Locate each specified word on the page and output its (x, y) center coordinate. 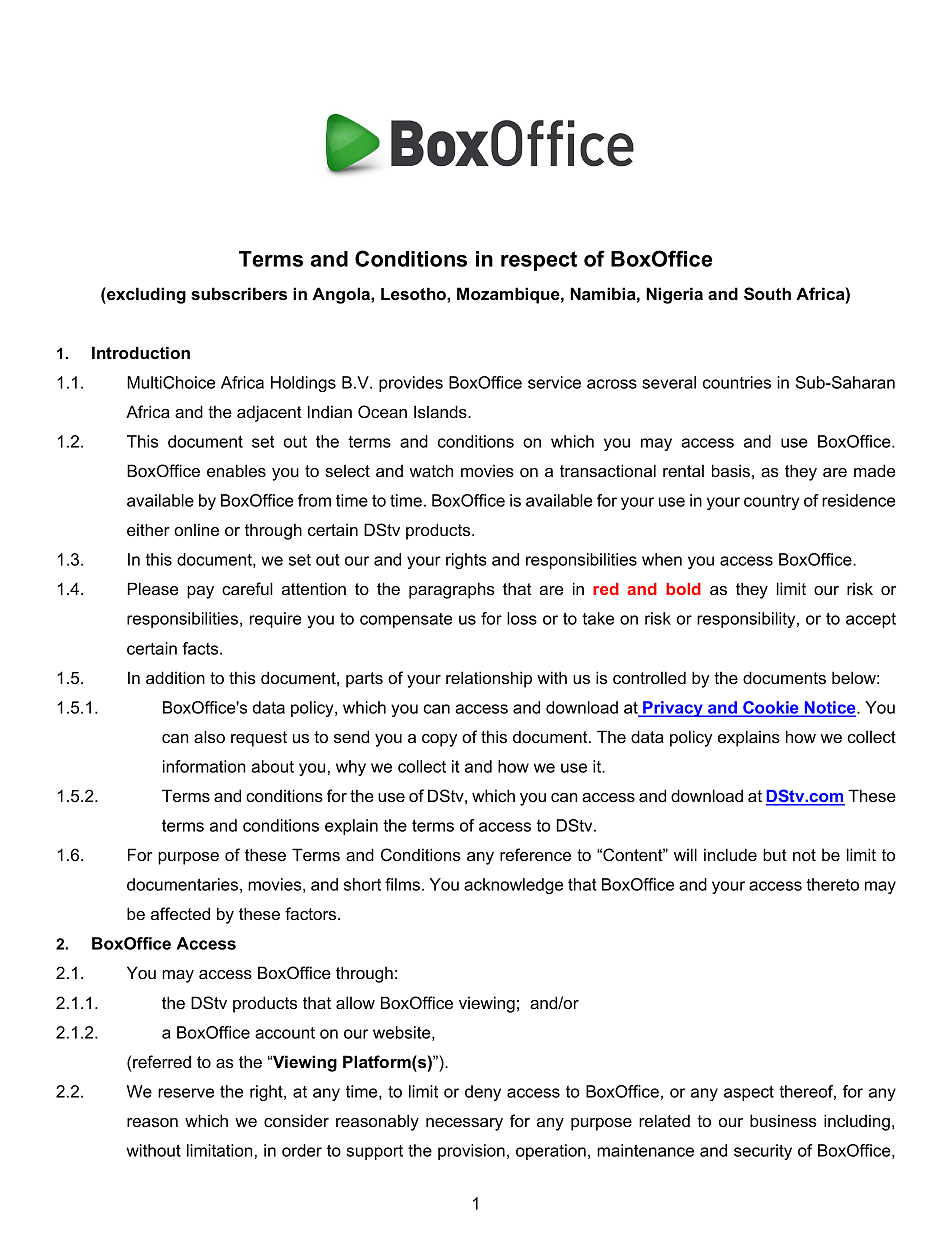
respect (539, 261)
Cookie (771, 708)
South (767, 294)
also (209, 736)
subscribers (239, 293)
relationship (489, 679)
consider (296, 1120)
